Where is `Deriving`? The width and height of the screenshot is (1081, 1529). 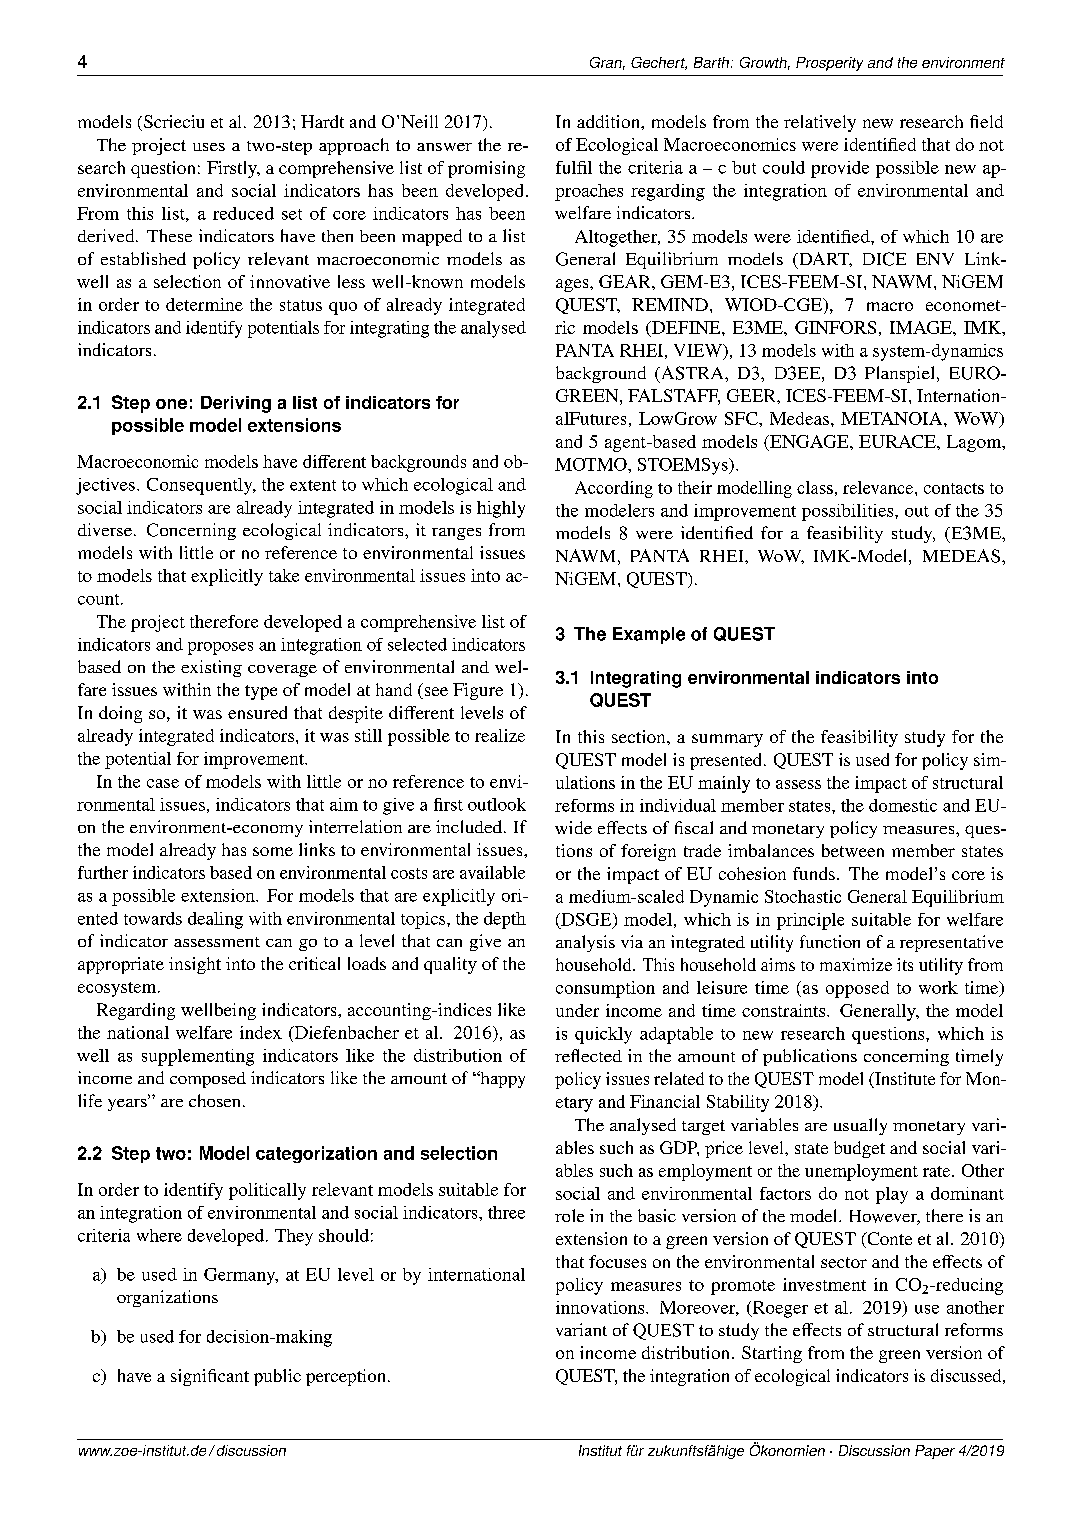 Deriving is located at coordinates (236, 404).
